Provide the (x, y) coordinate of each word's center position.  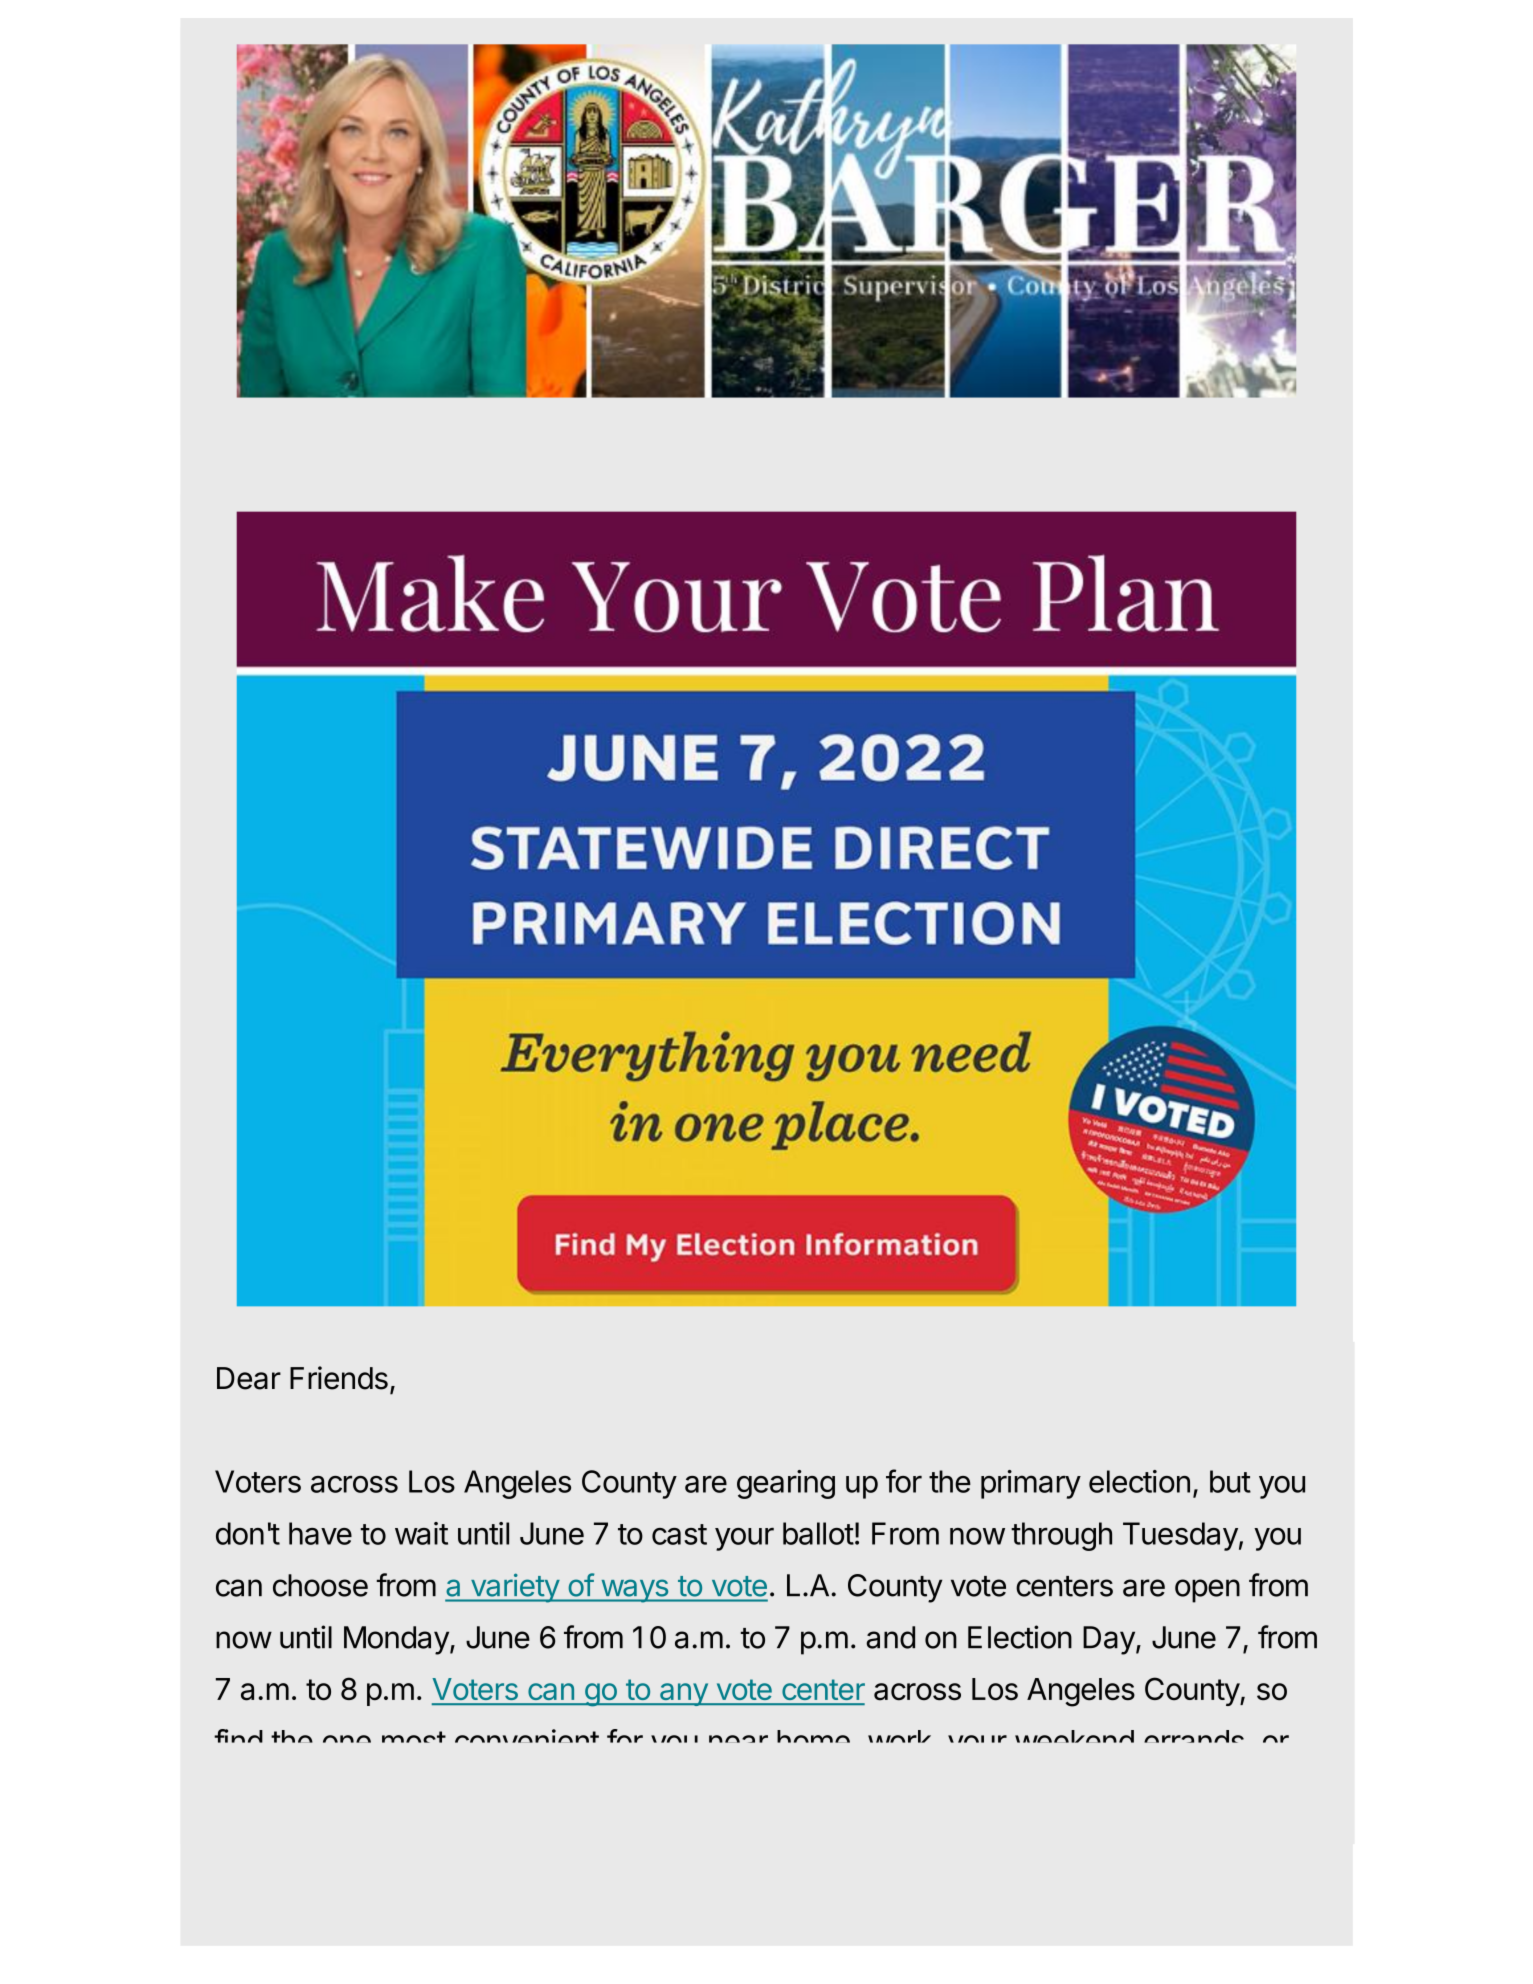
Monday (396, 1640)
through (1061, 1536)
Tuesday (1180, 1536)
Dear (249, 1378)
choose (320, 1585)
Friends (339, 1378)
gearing (786, 1484)
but (1230, 1481)
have (320, 1533)
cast (679, 1534)
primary (1031, 1484)
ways (634, 1591)
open (1207, 1591)
